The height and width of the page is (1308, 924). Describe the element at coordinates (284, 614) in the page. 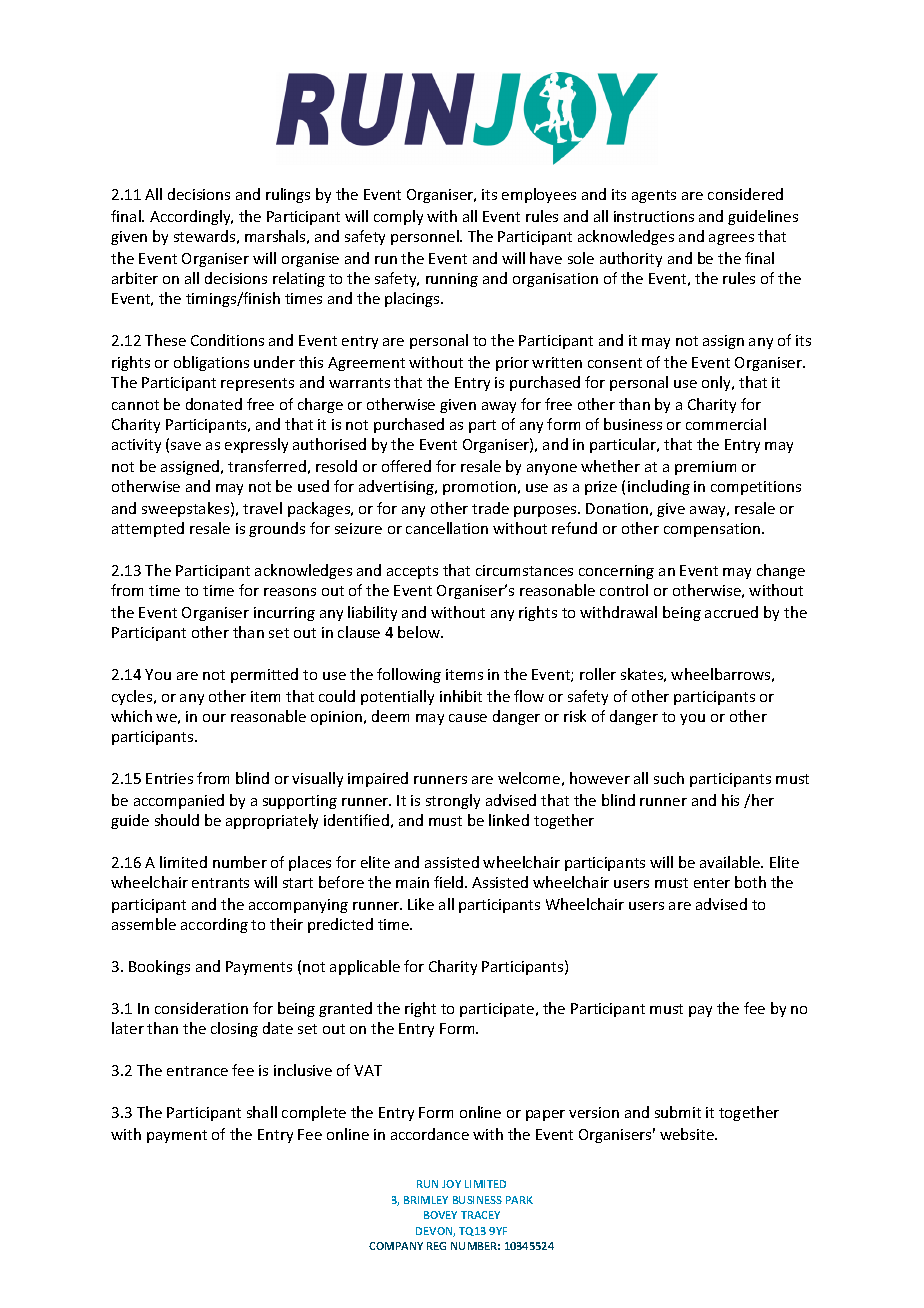

I see `incurring` at that location.
